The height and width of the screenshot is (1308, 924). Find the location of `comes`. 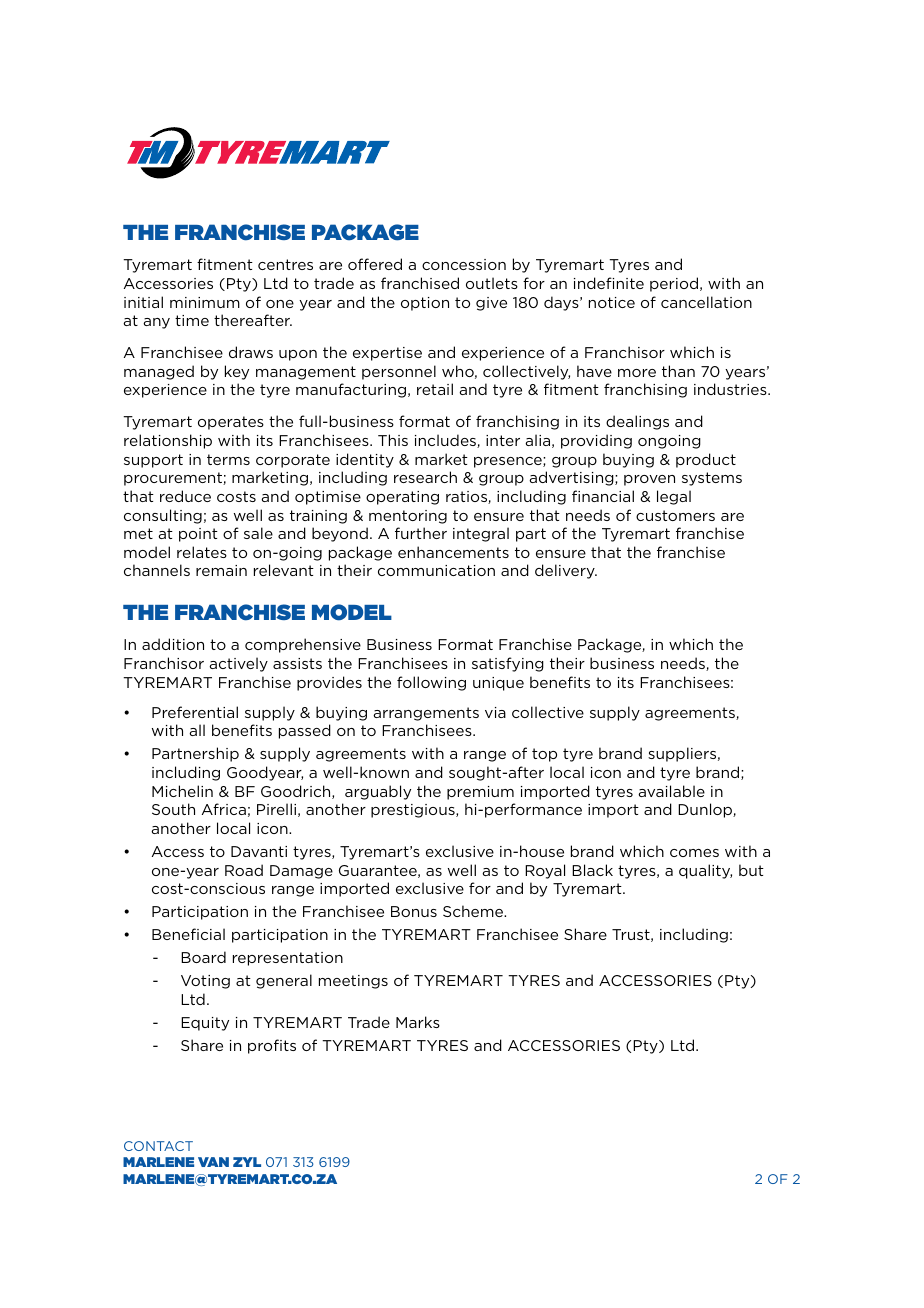

comes is located at coordinates (694, 853).
